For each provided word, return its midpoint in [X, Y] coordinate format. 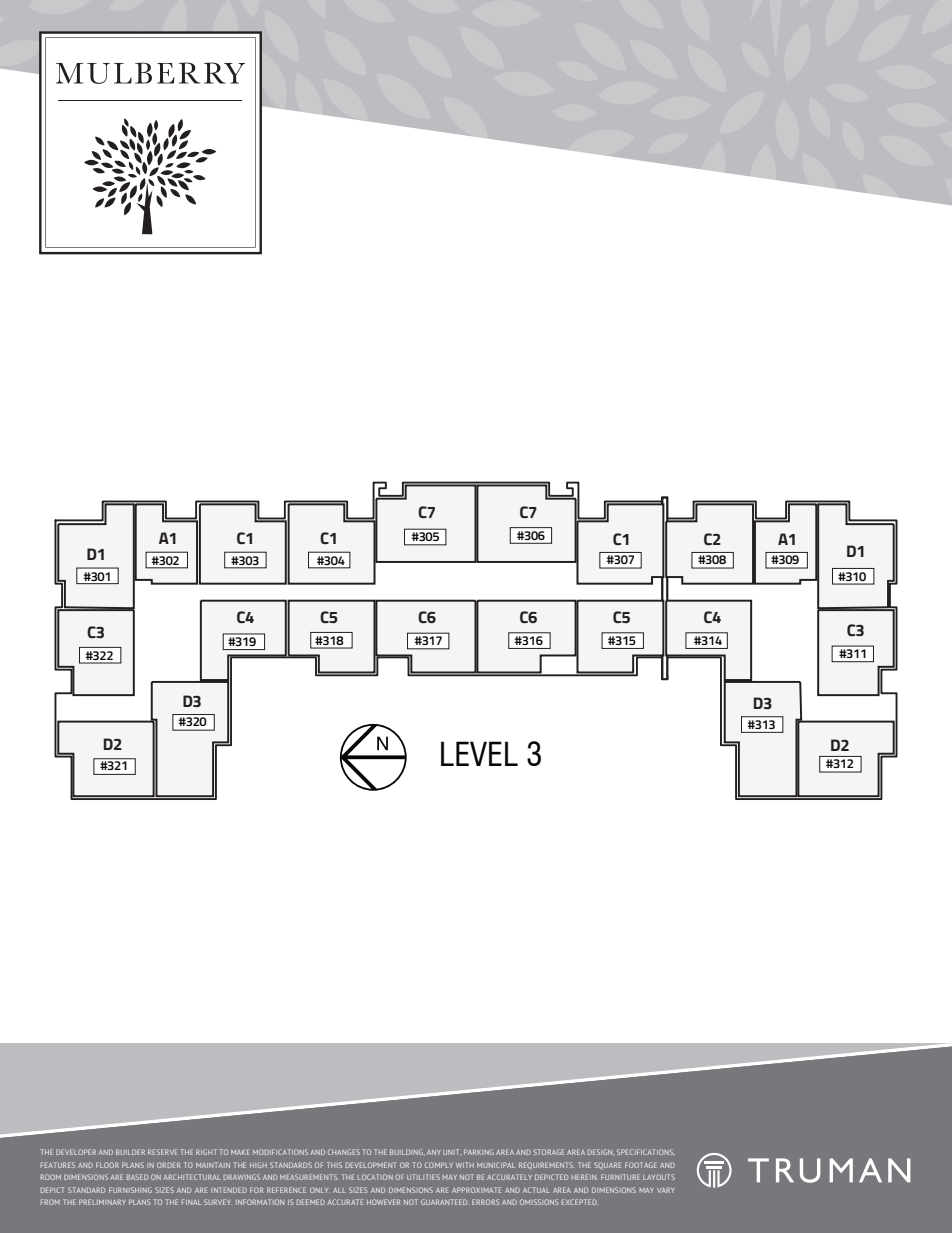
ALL [339, 1190]
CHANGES [344, 1152]
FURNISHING [130, 1190]
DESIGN [600, 1152]
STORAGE [548, 1152]
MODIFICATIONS [280, 1152]
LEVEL [479, 753]
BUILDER [130, 1152]
